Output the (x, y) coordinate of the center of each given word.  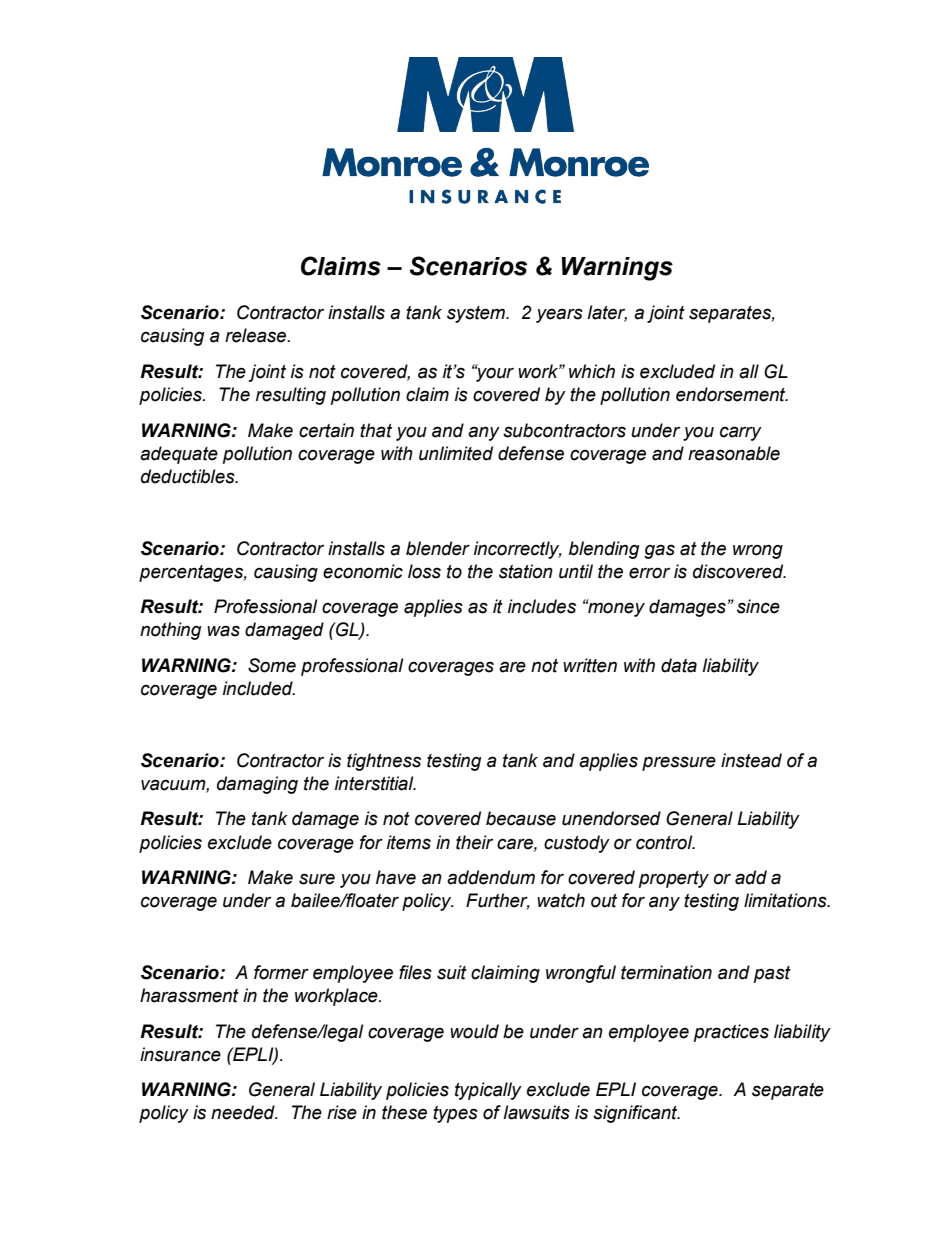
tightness (384, 762)
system (477, 314)
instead (751, 760)
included (259, 688)
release (257, 335)
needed (244, 1112)
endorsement (732, 394)
